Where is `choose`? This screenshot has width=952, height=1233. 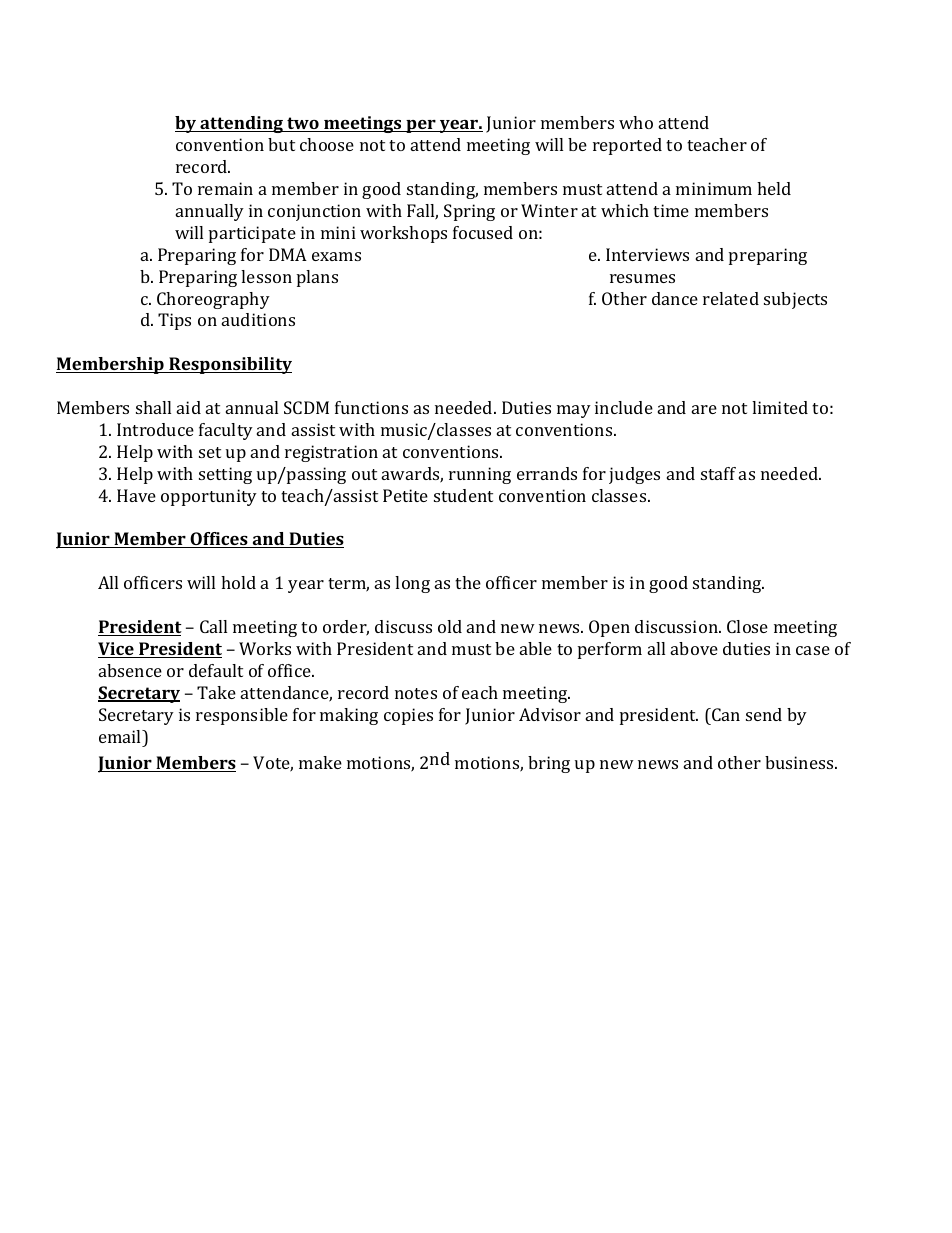
choose is located at coordinates (327, 144).
